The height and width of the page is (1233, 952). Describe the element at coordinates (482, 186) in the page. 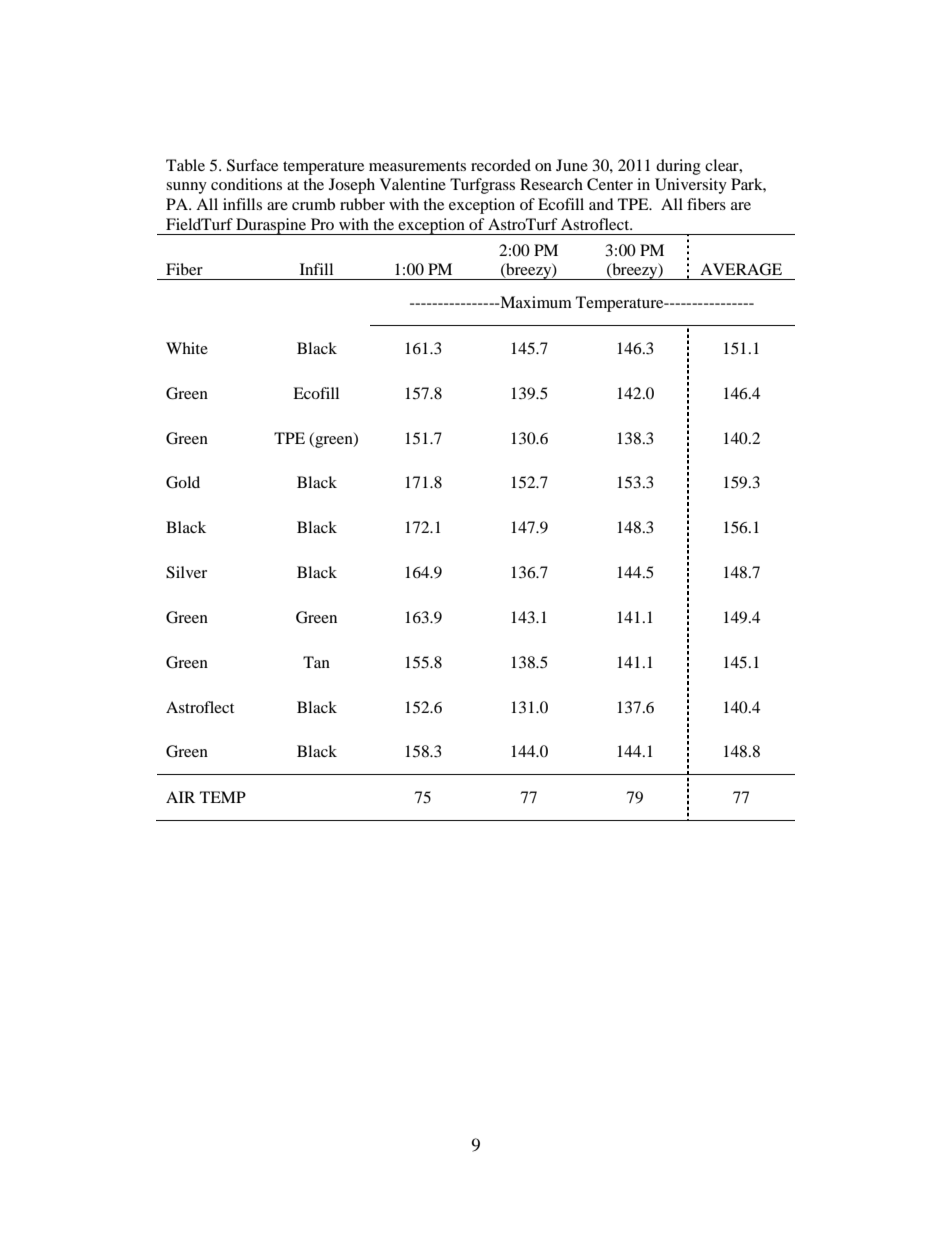

I see `Turfgrass` at that location.
